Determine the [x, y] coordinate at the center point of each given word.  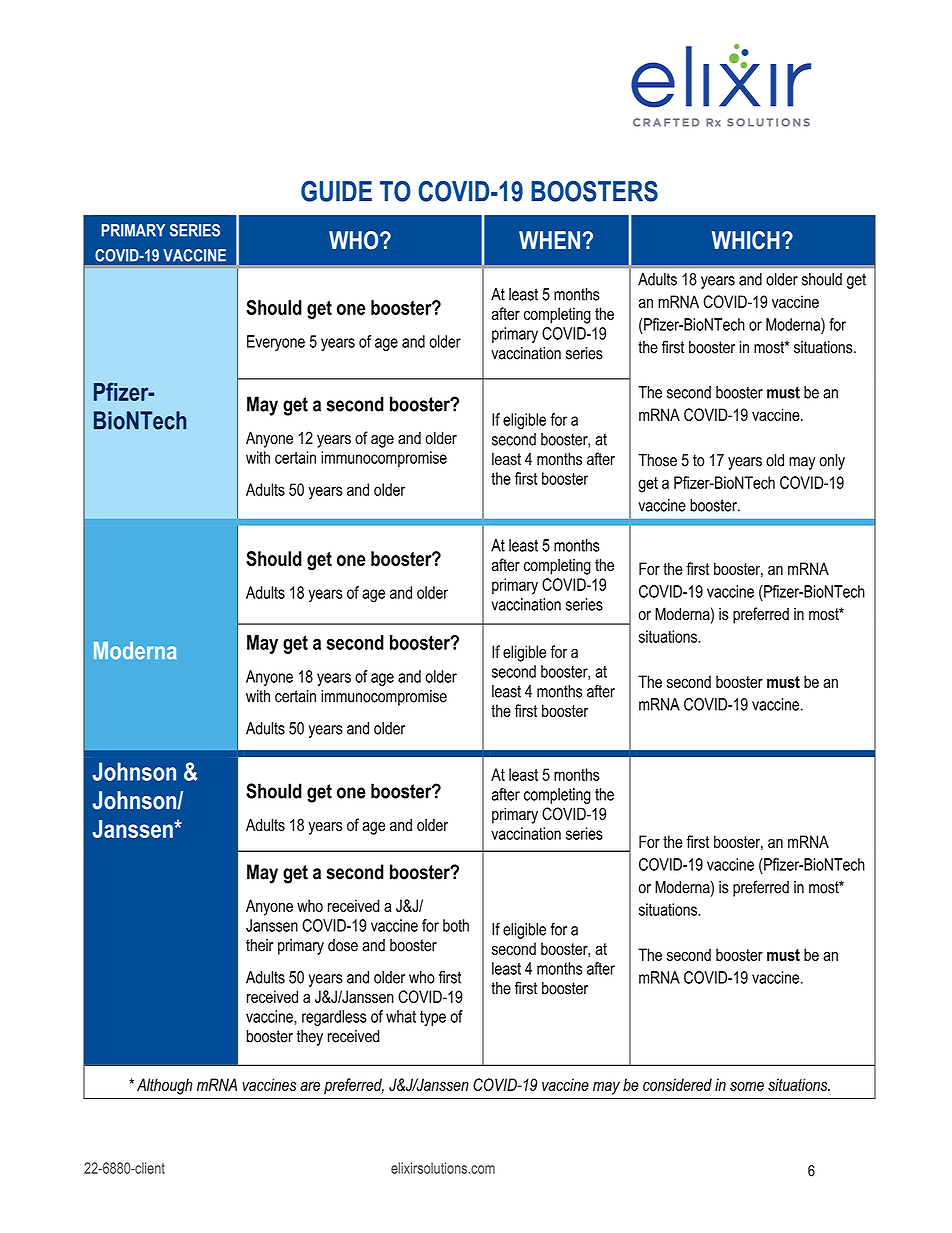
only [832, 462]
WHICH [746, 240]
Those [657, 460]
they [310, 1038]
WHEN [549, 240]
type [433, 1018]
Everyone [276, 343]
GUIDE [336, 191]
